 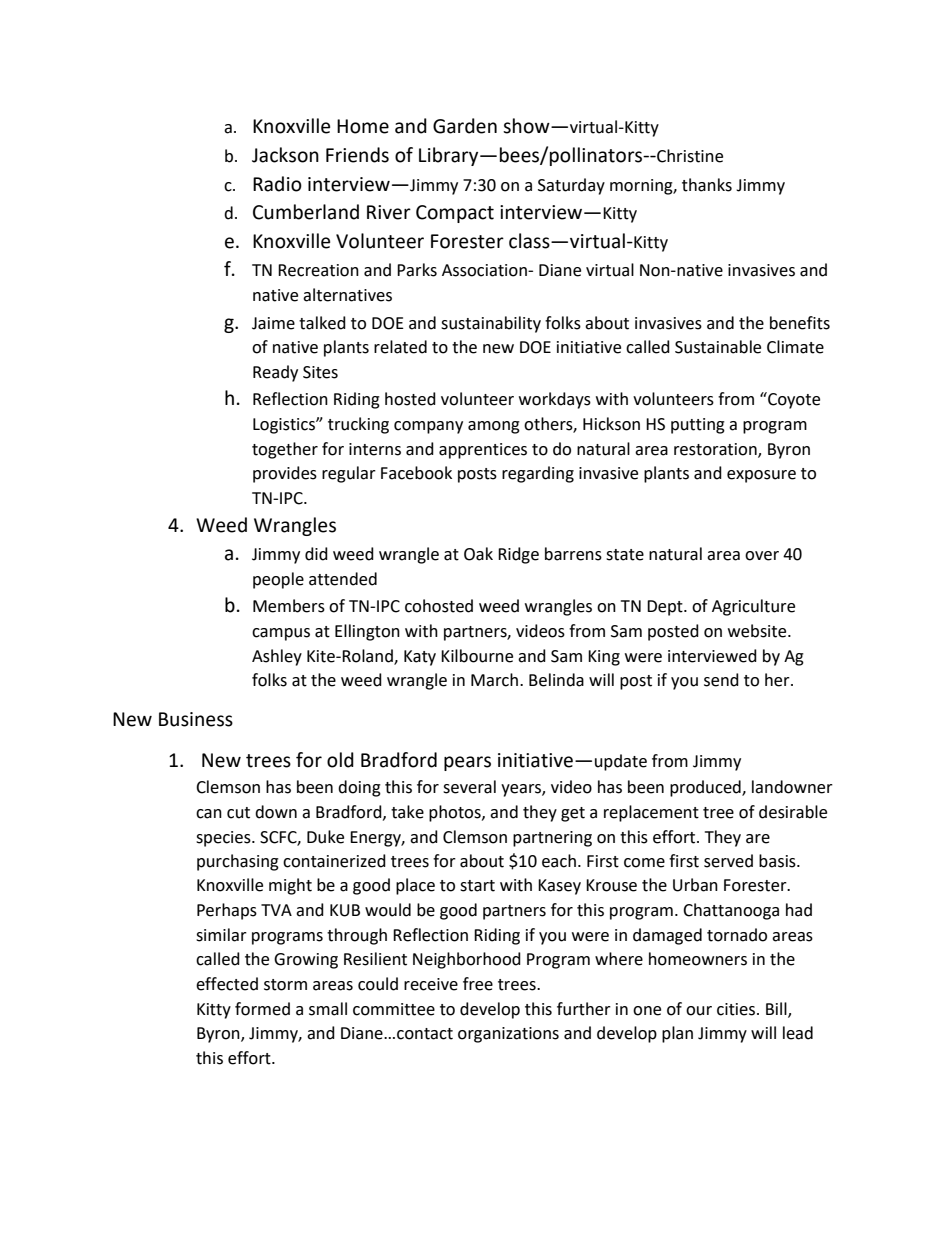 I want to click on Garden, so click(x=465, y=126).
